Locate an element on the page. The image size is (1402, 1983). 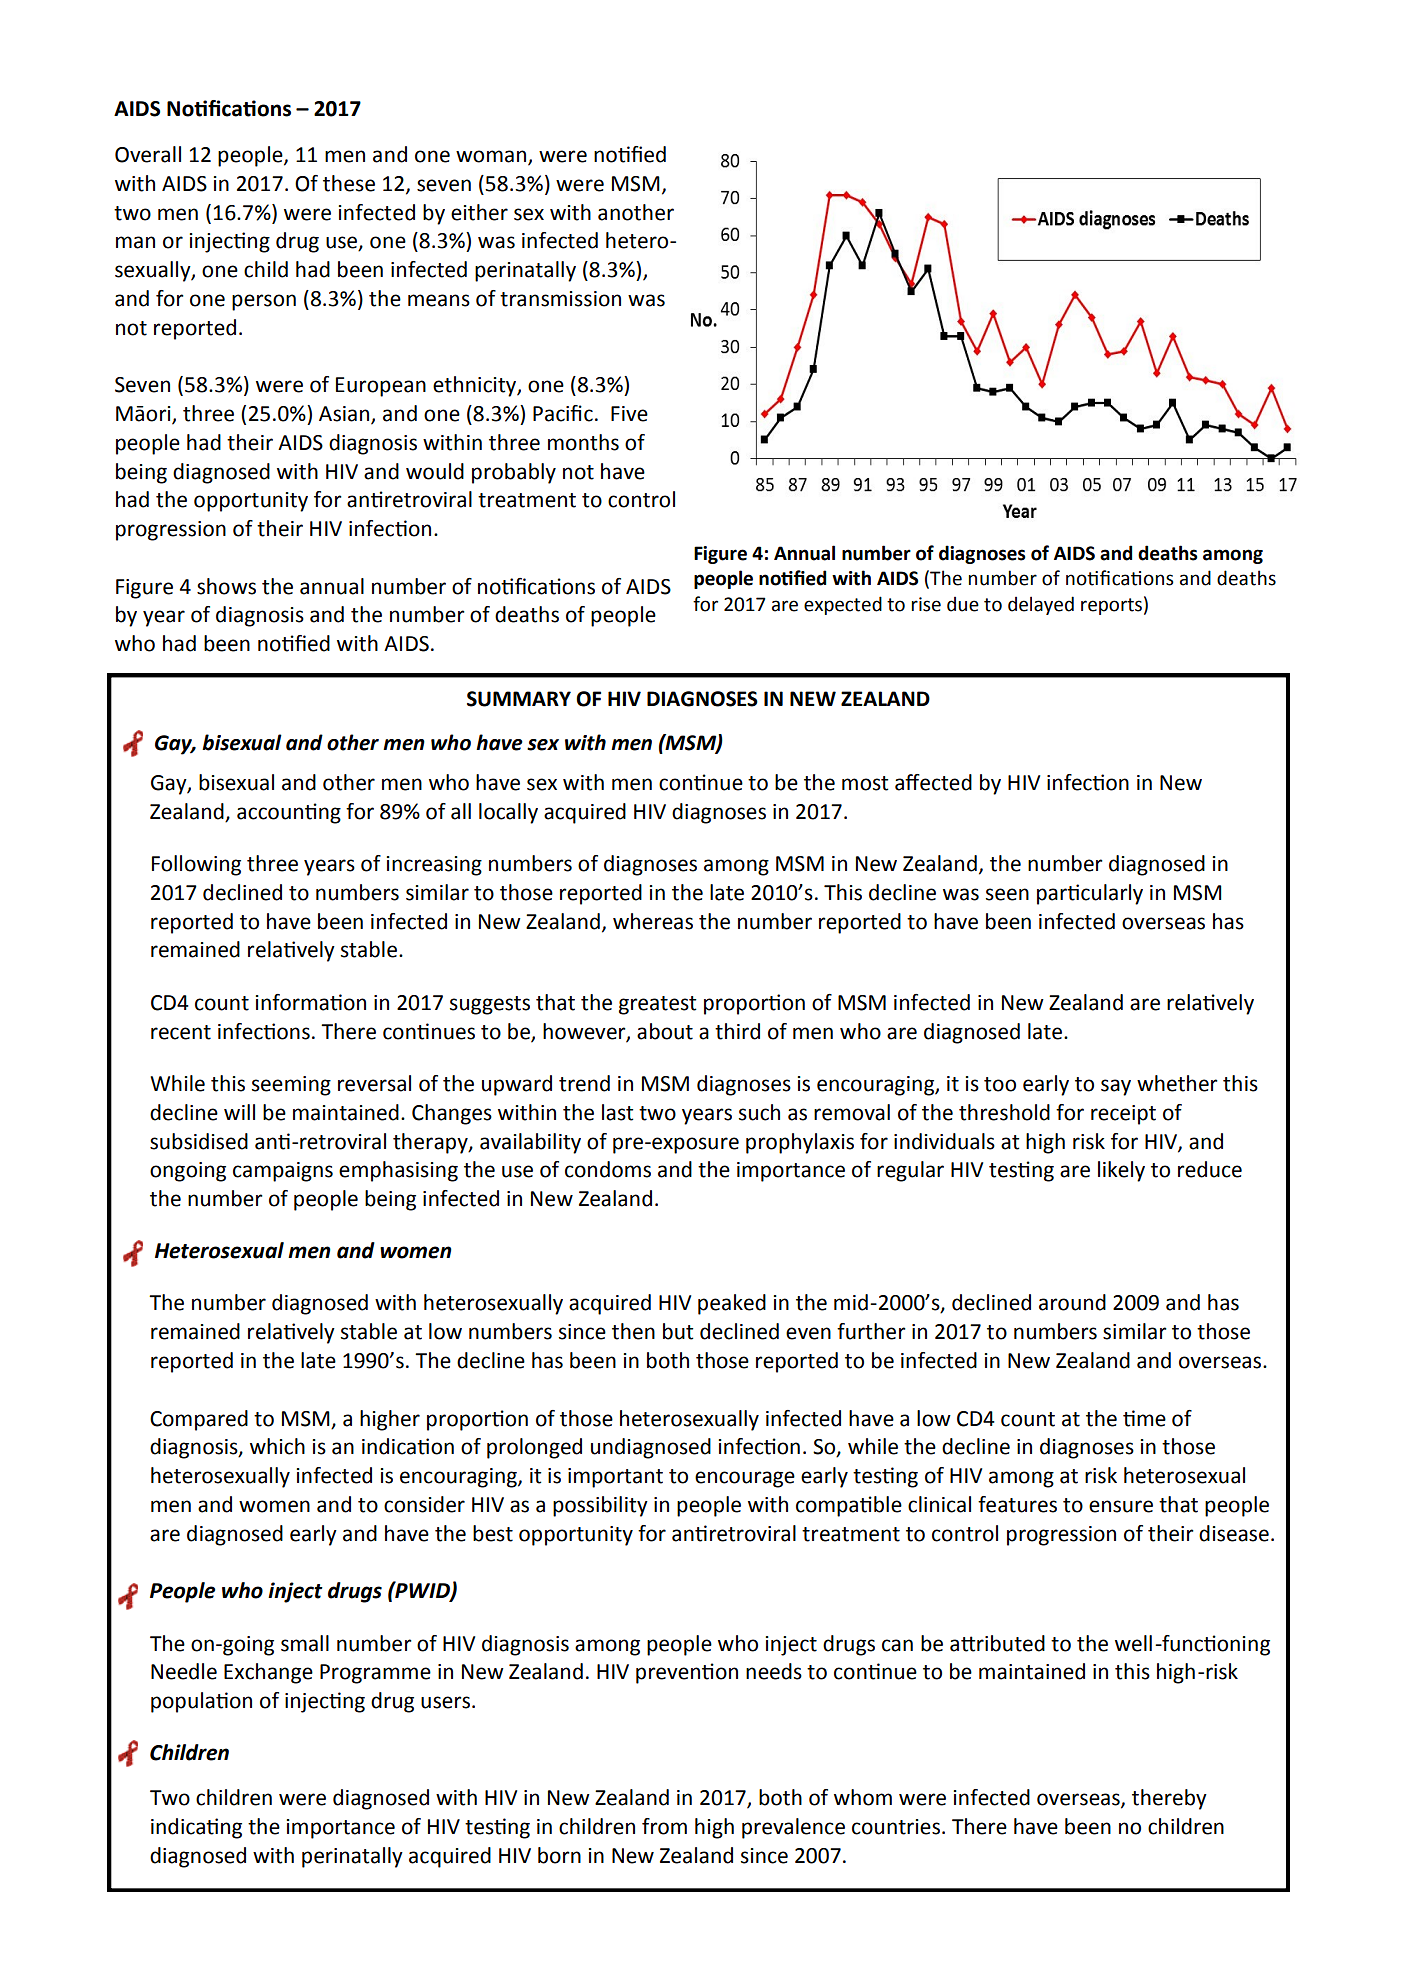
indicating is located at coordinates (196, 1828).
